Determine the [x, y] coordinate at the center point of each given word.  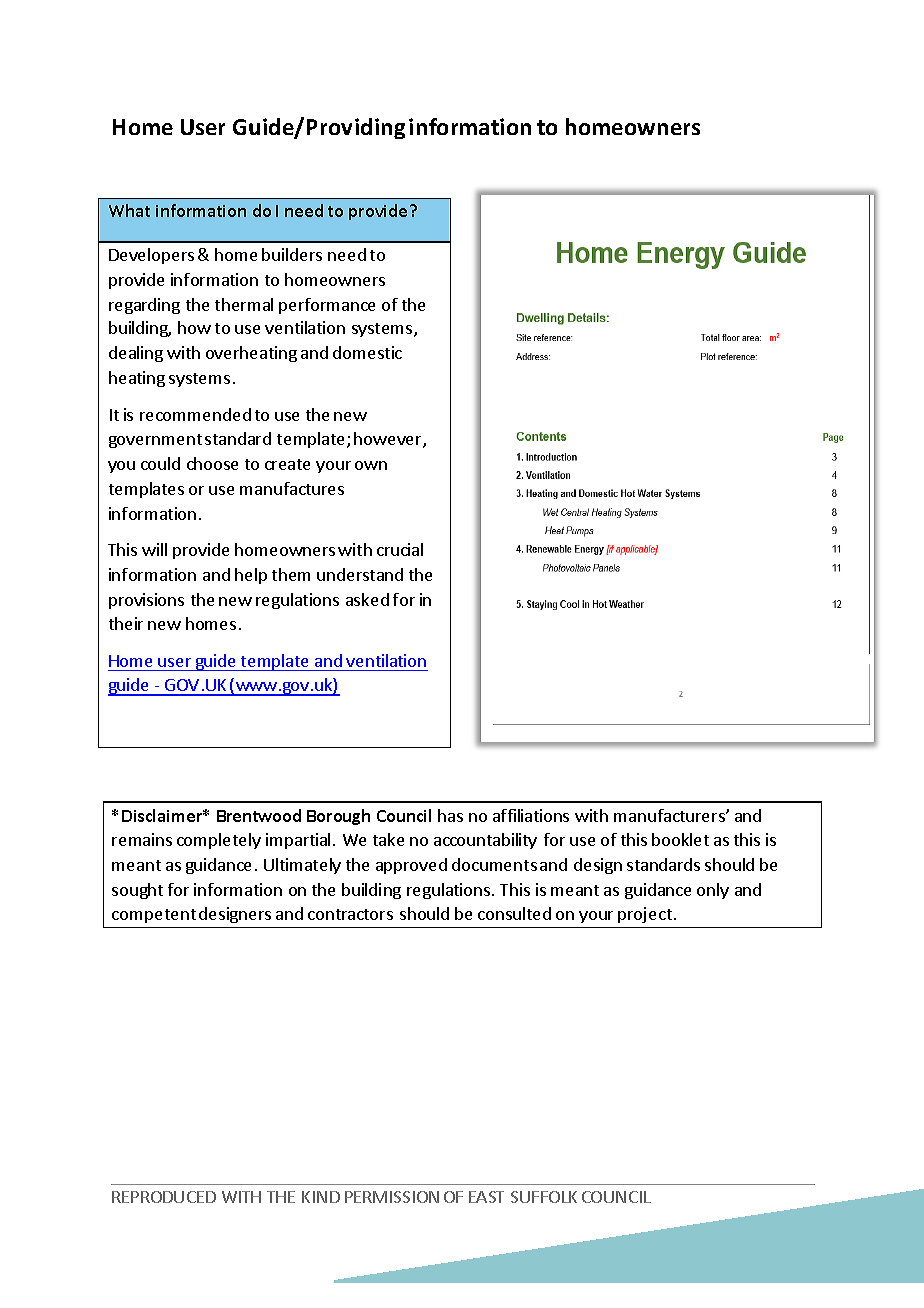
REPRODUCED [164, 1197]
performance [327, 306]
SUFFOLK [544, 1197]
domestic [367, 352]
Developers [151, 256]
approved [411, 866]
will [154, 549]
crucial [400, 549]
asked [367, 599]
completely [219, 841]
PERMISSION [392, 1197]
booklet [680, 839]
